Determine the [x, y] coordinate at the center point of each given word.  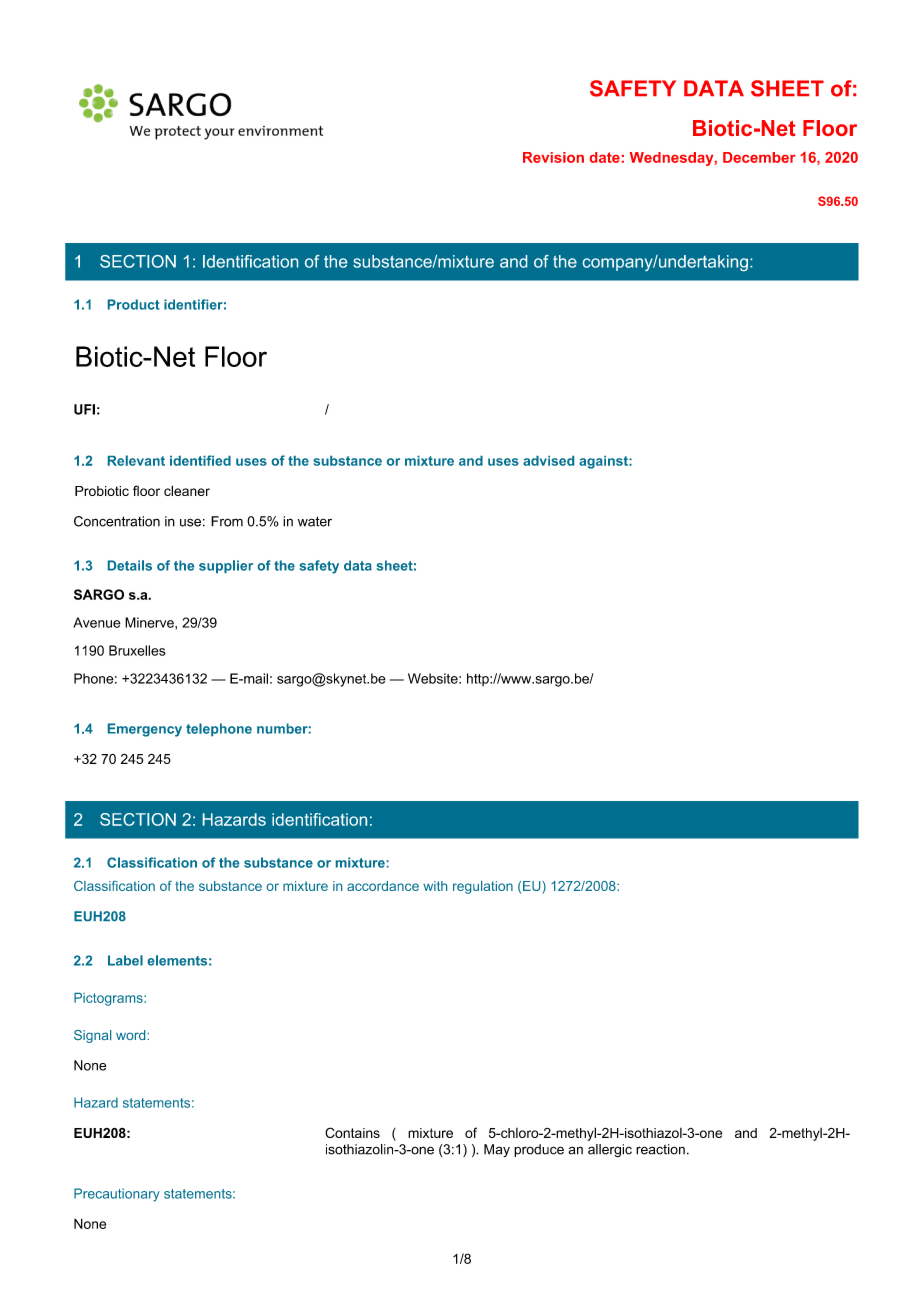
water [315, 521]
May [497, 1150]
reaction [660, 1149]
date [605, 157]
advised [548, 461]
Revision [553, 157]
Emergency [145, 730]
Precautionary [117, 1195]
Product [134, 304]
